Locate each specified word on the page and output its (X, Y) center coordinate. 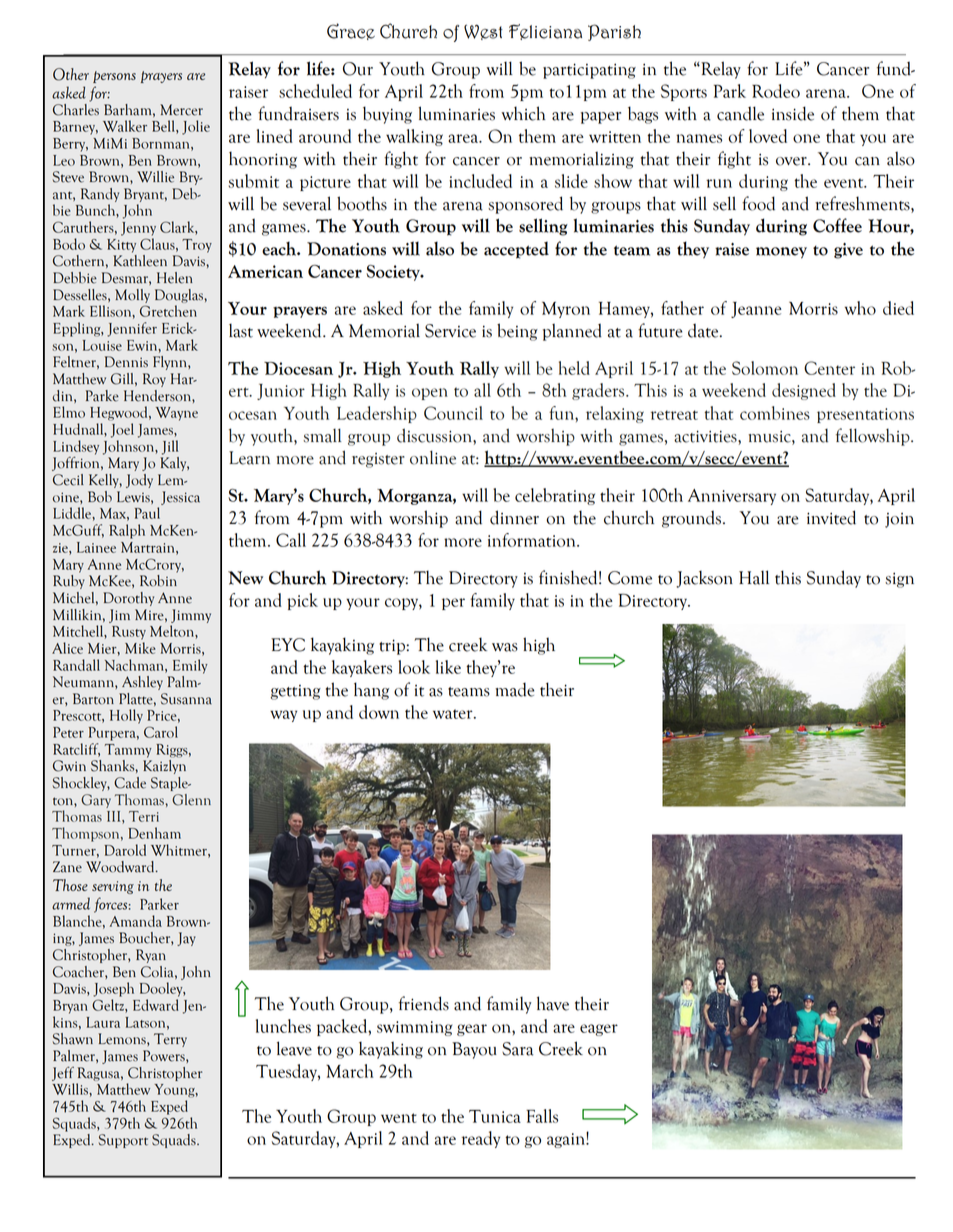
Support (123, 1141)
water (454, 714)
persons (114, 77)
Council (453, 413)
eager (599, 1030)
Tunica (495, 1116)
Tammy (128, 751)
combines (775, 413)
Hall (754, 577)
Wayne (177, 414)
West (483, 32)
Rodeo (776, 91)
